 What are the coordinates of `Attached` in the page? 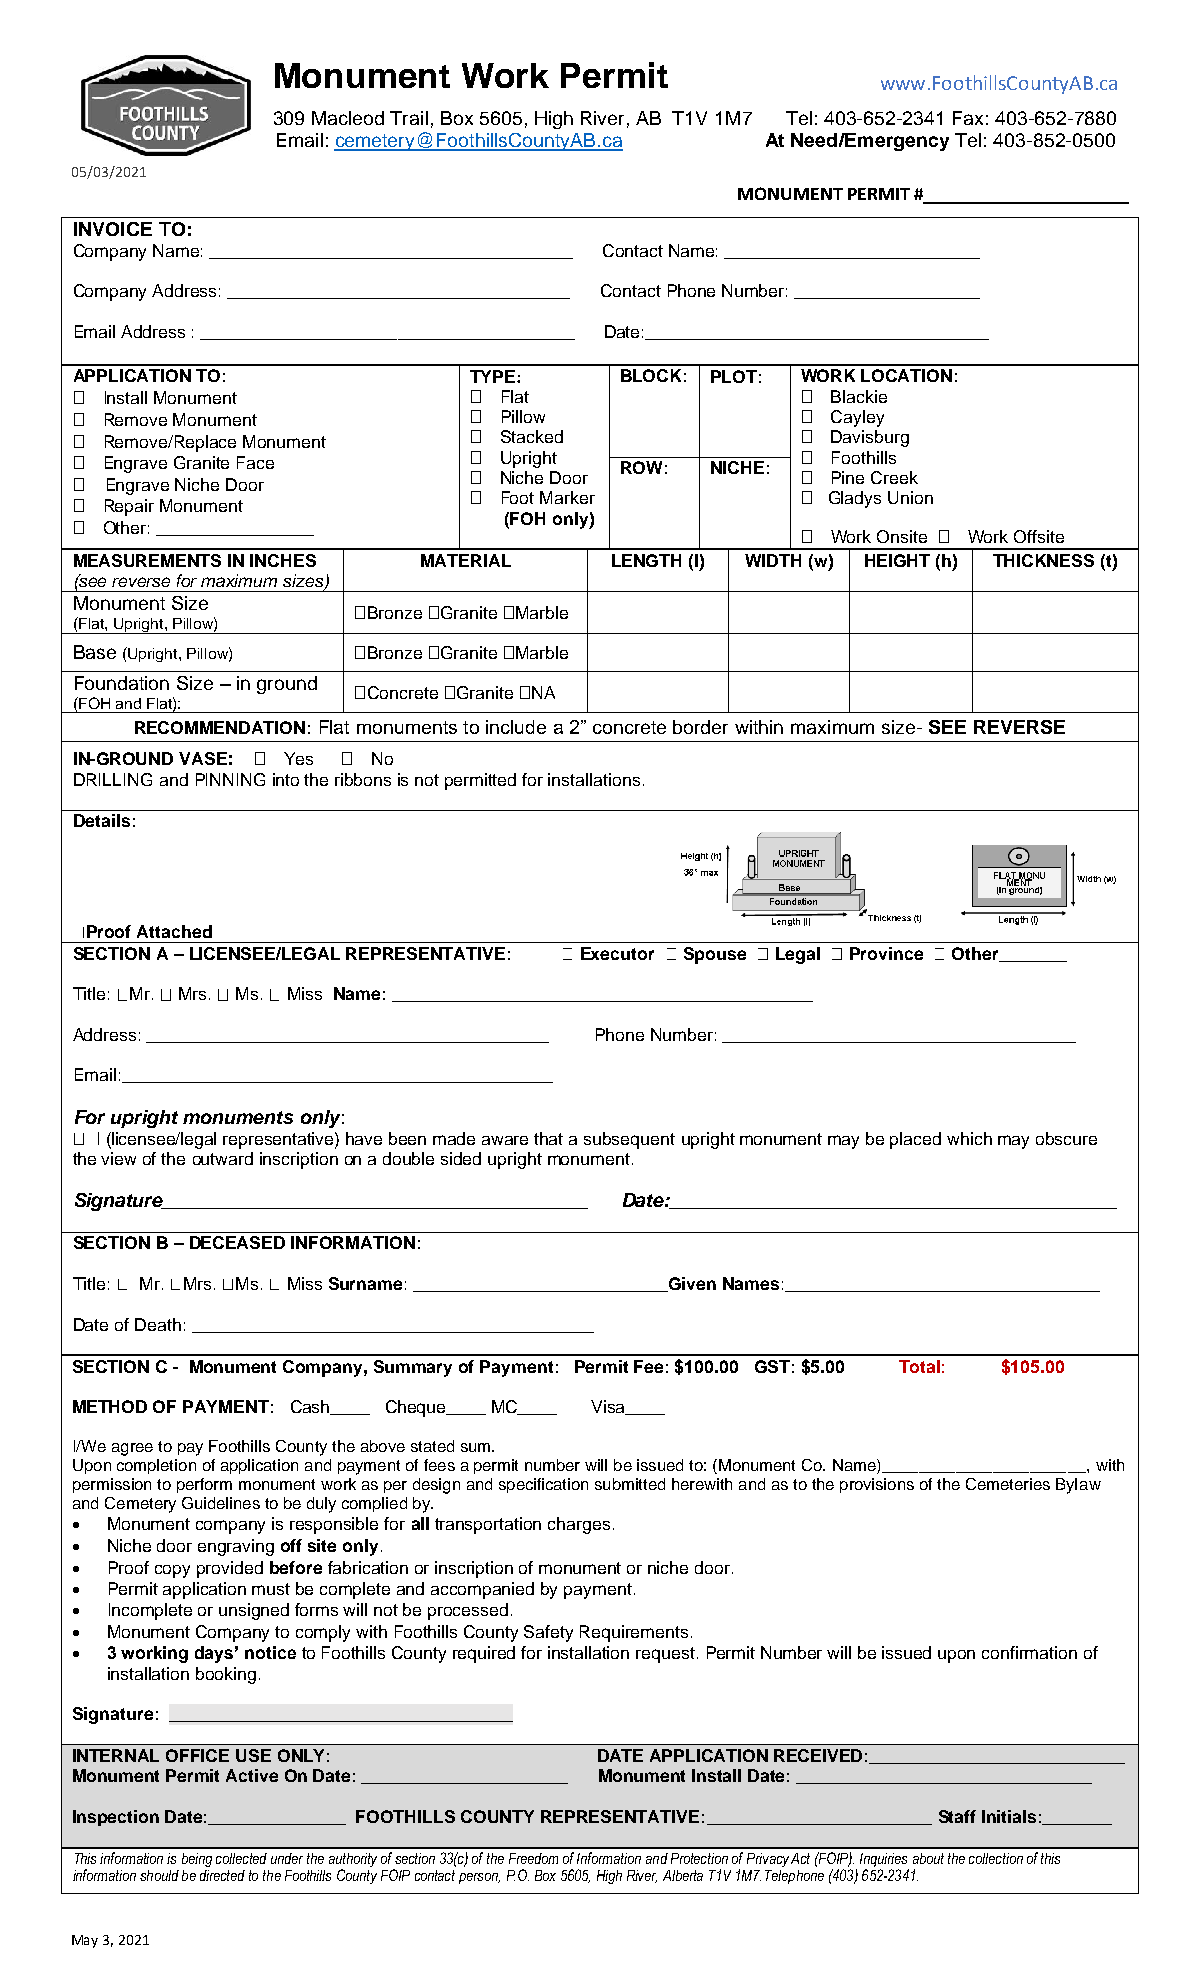 It's located at (174, 931).
